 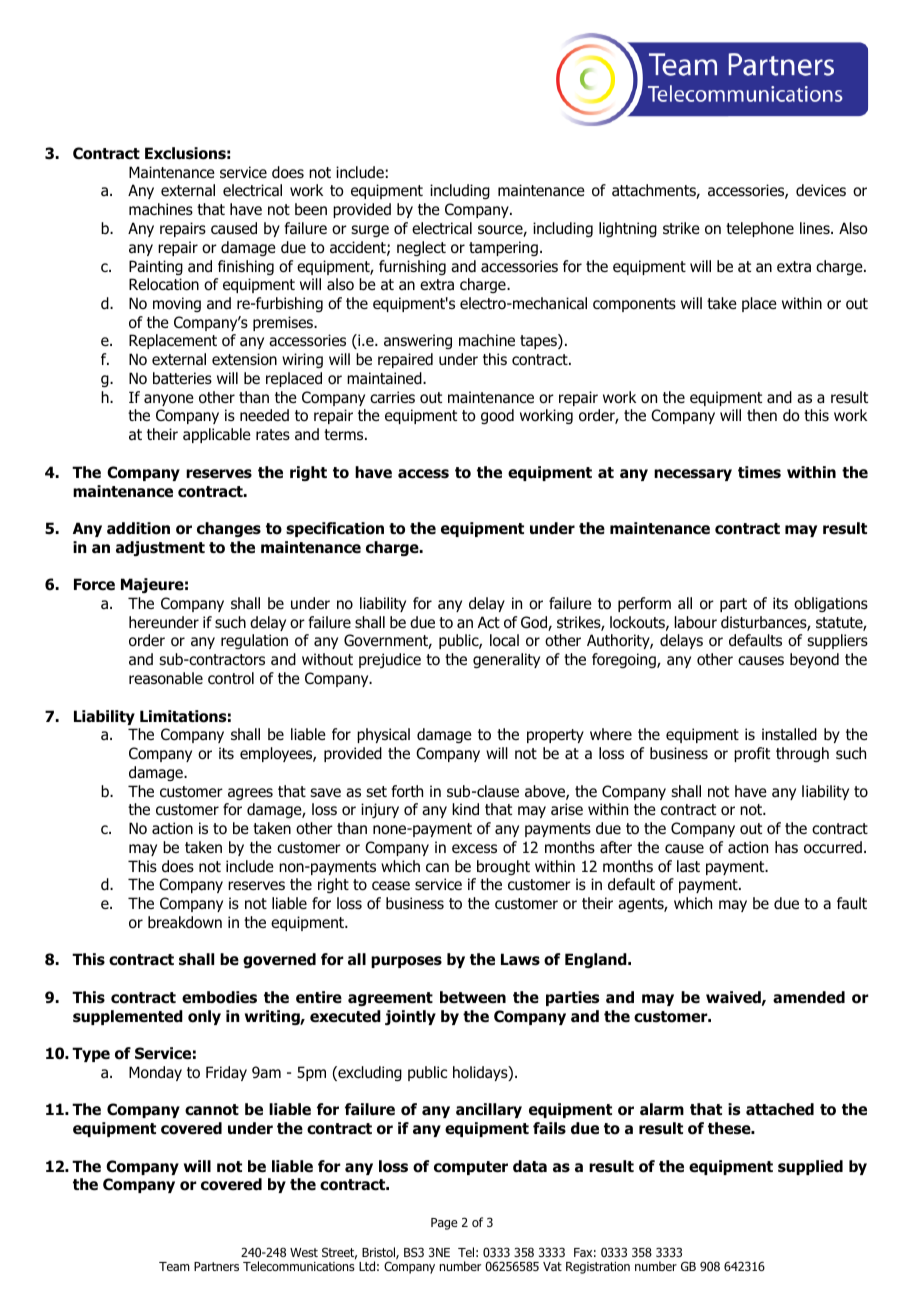 I want to click on telephone, so click(x=760, y=229).
